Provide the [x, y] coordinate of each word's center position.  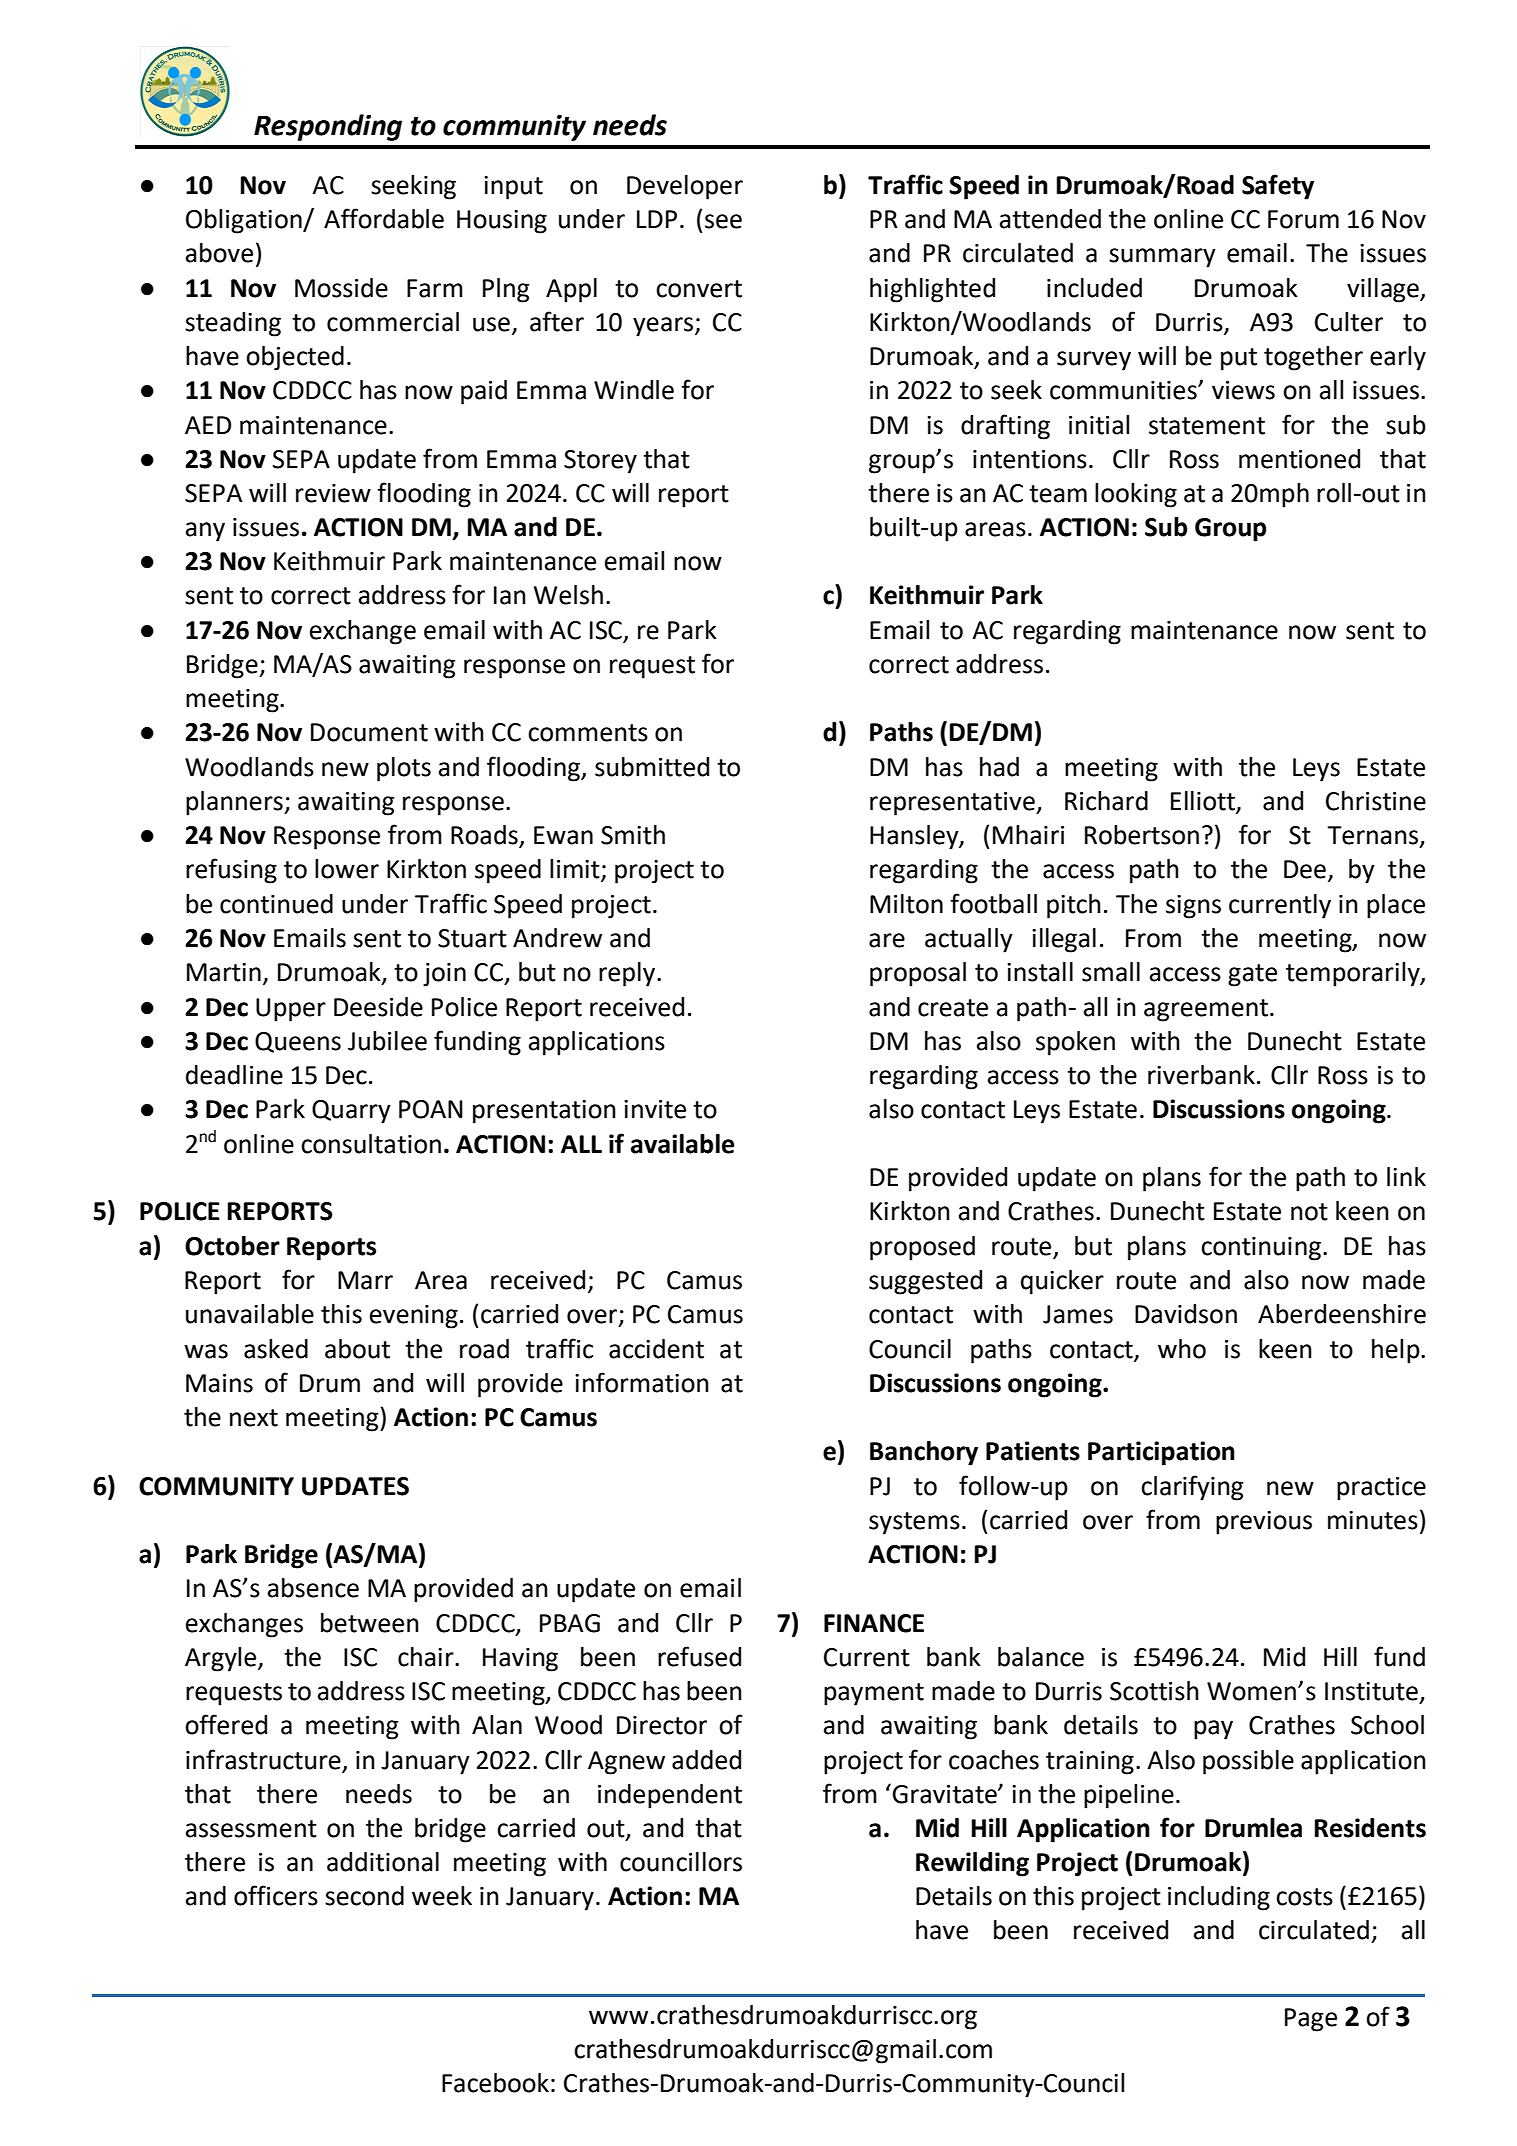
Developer [685, 187]
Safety [1278, 187]
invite [655, 1109]
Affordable [384, 218]
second [364, 1896]
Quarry [351, 1112]
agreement [1206, 1010]
